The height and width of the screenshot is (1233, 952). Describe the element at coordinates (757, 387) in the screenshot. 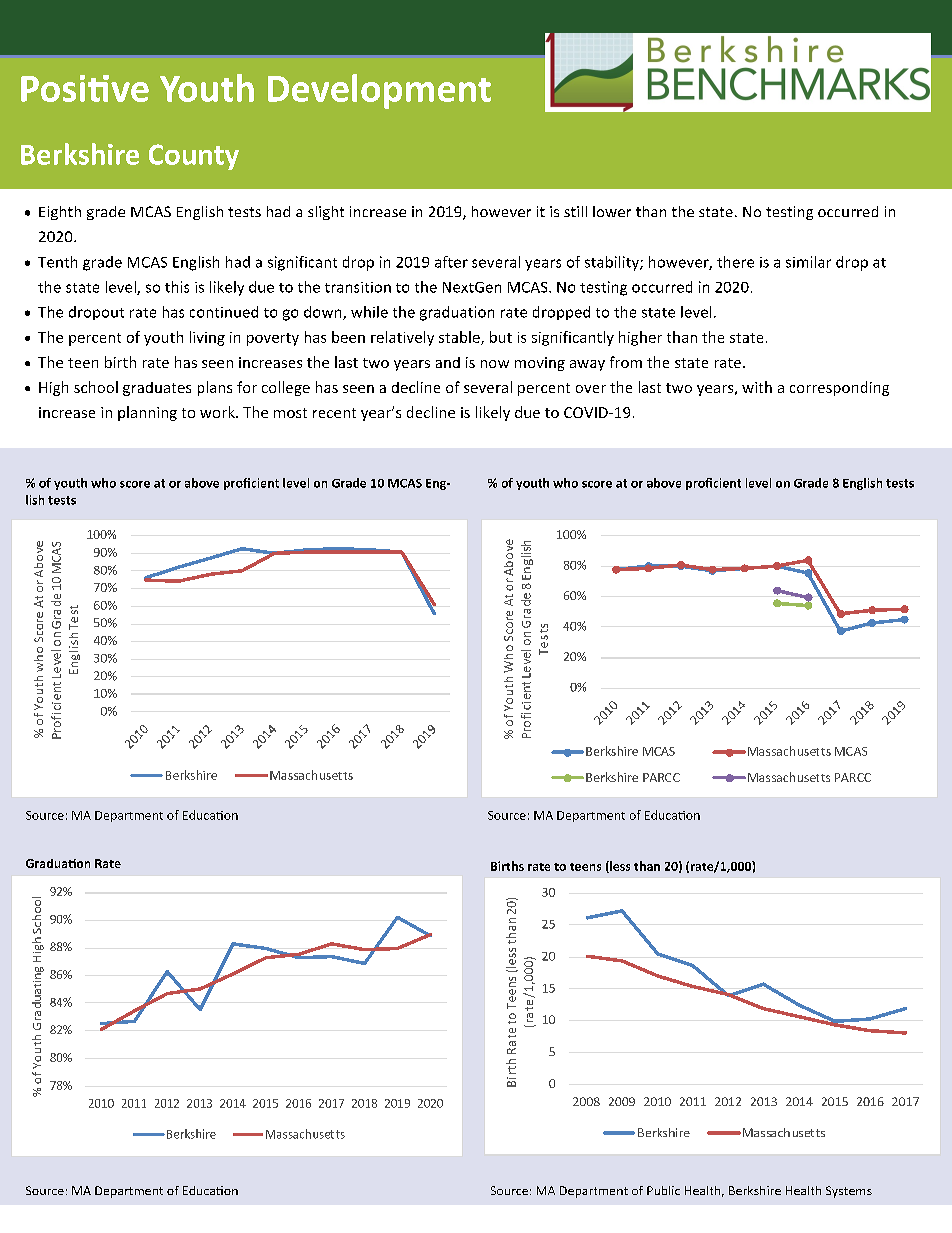

I see `with` at that location.
